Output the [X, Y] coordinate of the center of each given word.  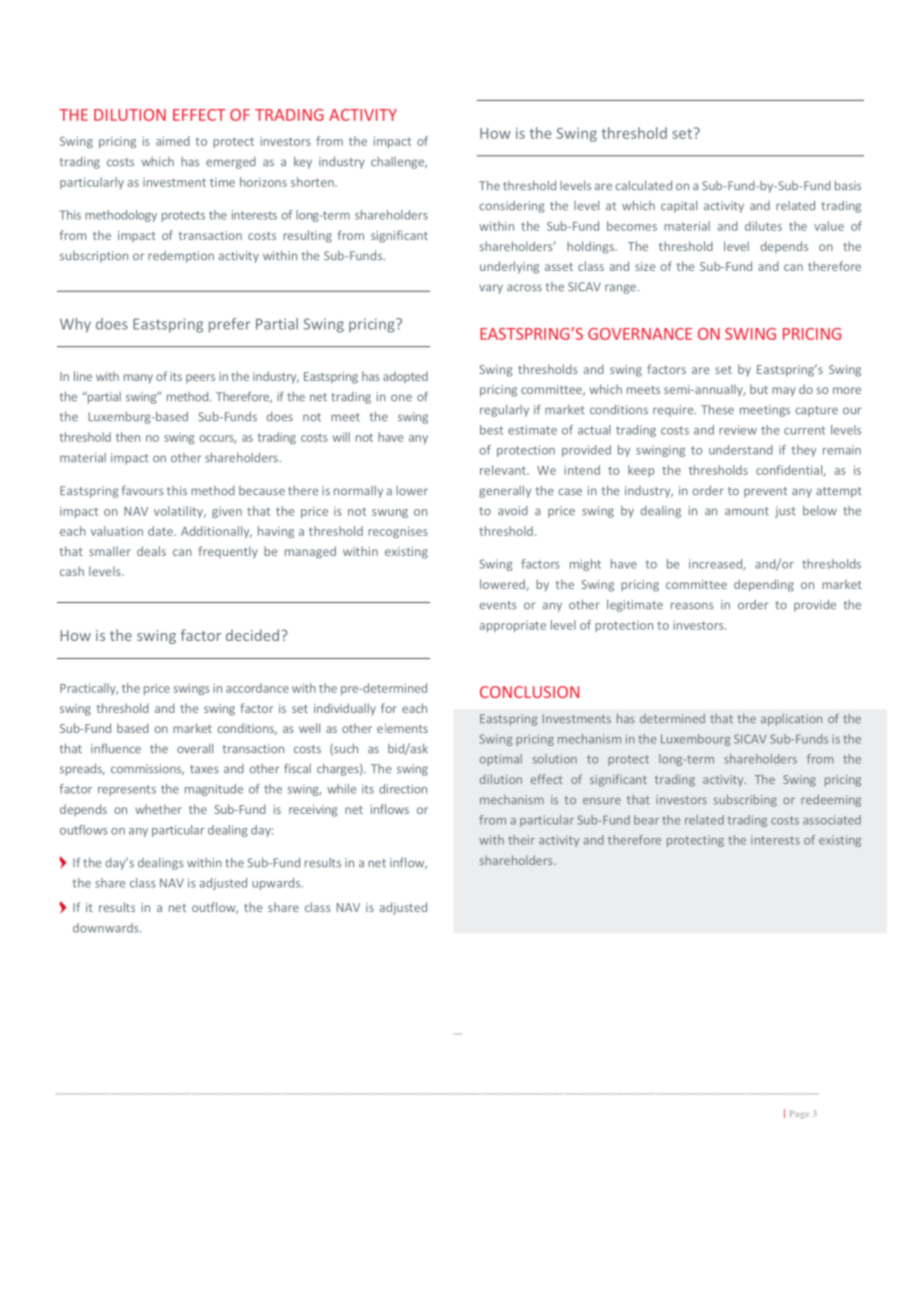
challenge [399, 163]
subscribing [745, 801]
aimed [173, 141]
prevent [765, 492]
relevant [504, 470]
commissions [147, 769]
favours [143, 490]
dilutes [763, 226]
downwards [107, 928]
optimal [501, 760]
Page [799, 1114]
